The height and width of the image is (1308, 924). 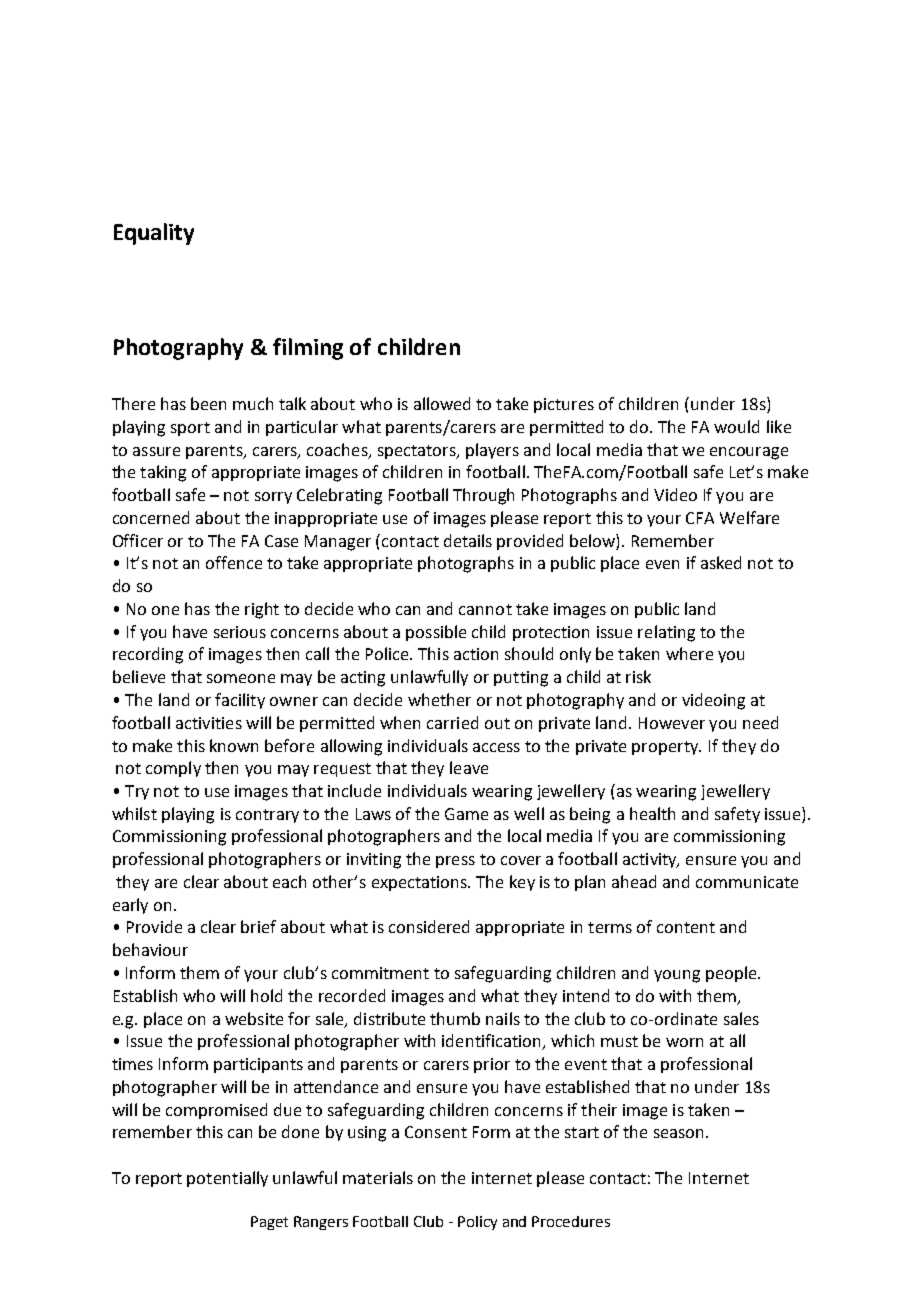 I want to click on would, so click(x=736, y=426).
